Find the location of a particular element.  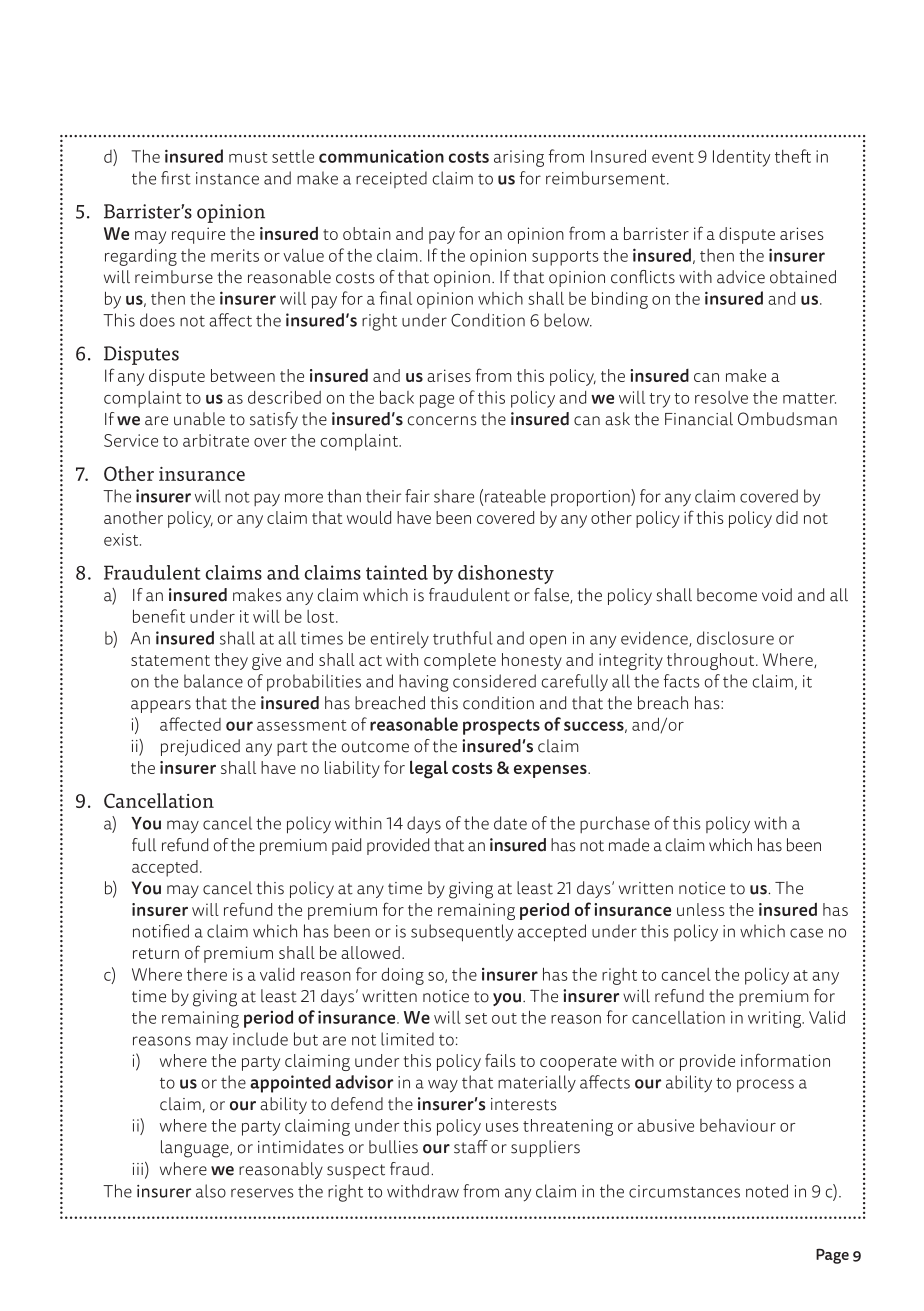

staff is located at coordinates (471, 1147).
